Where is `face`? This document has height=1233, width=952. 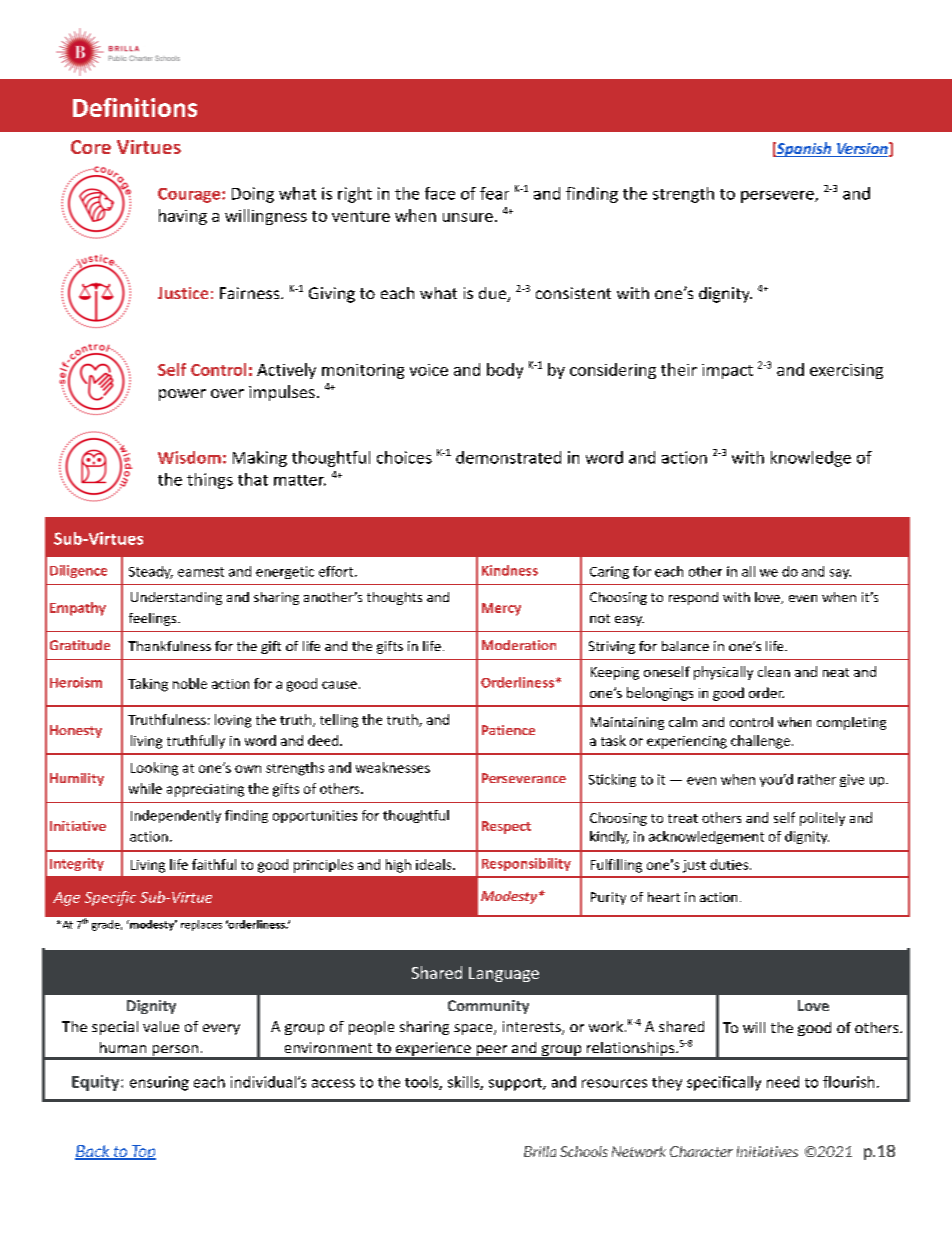 face is located at coordinates (440, 193).
